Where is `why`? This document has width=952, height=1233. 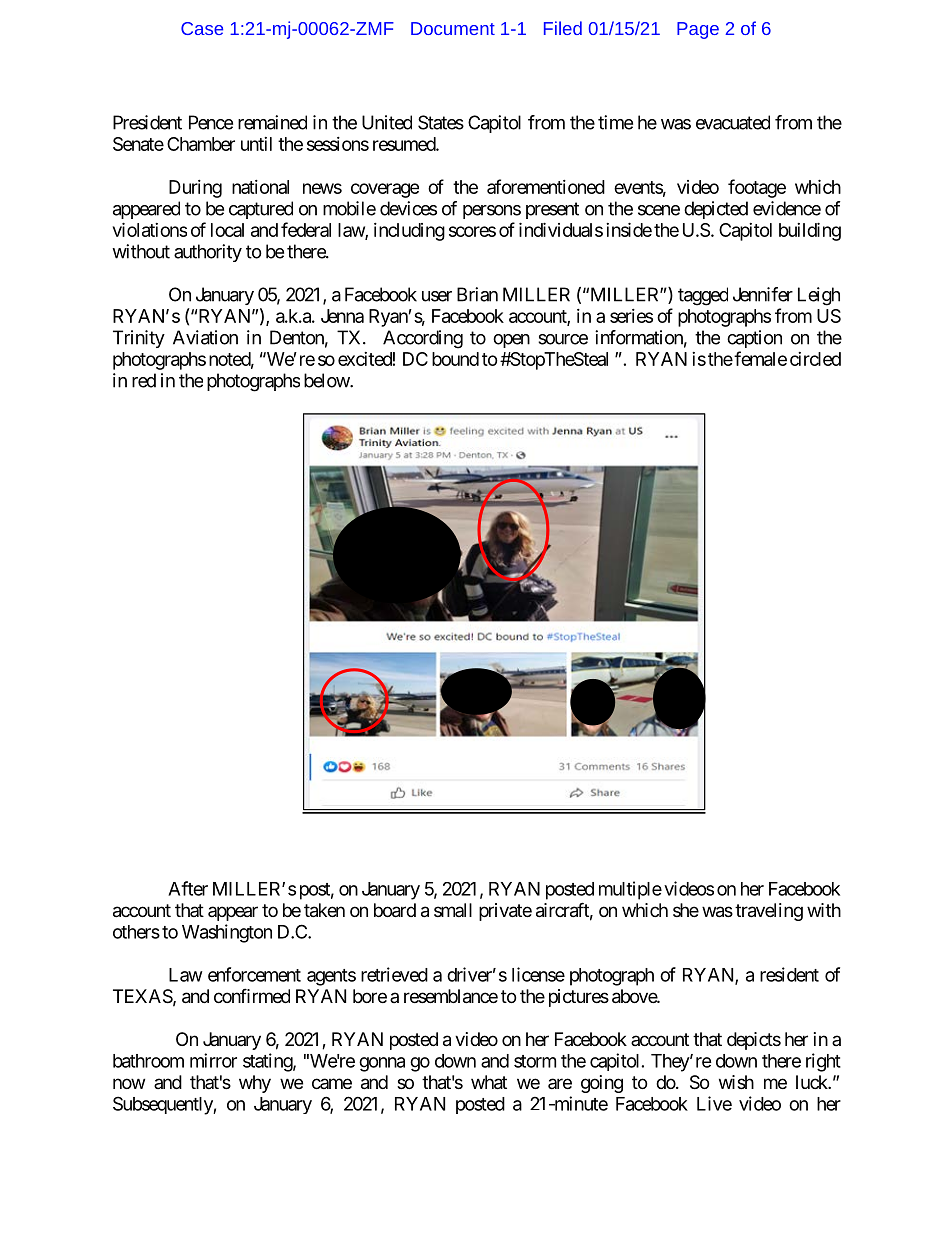
why is located at coordinates (255, 1084).
